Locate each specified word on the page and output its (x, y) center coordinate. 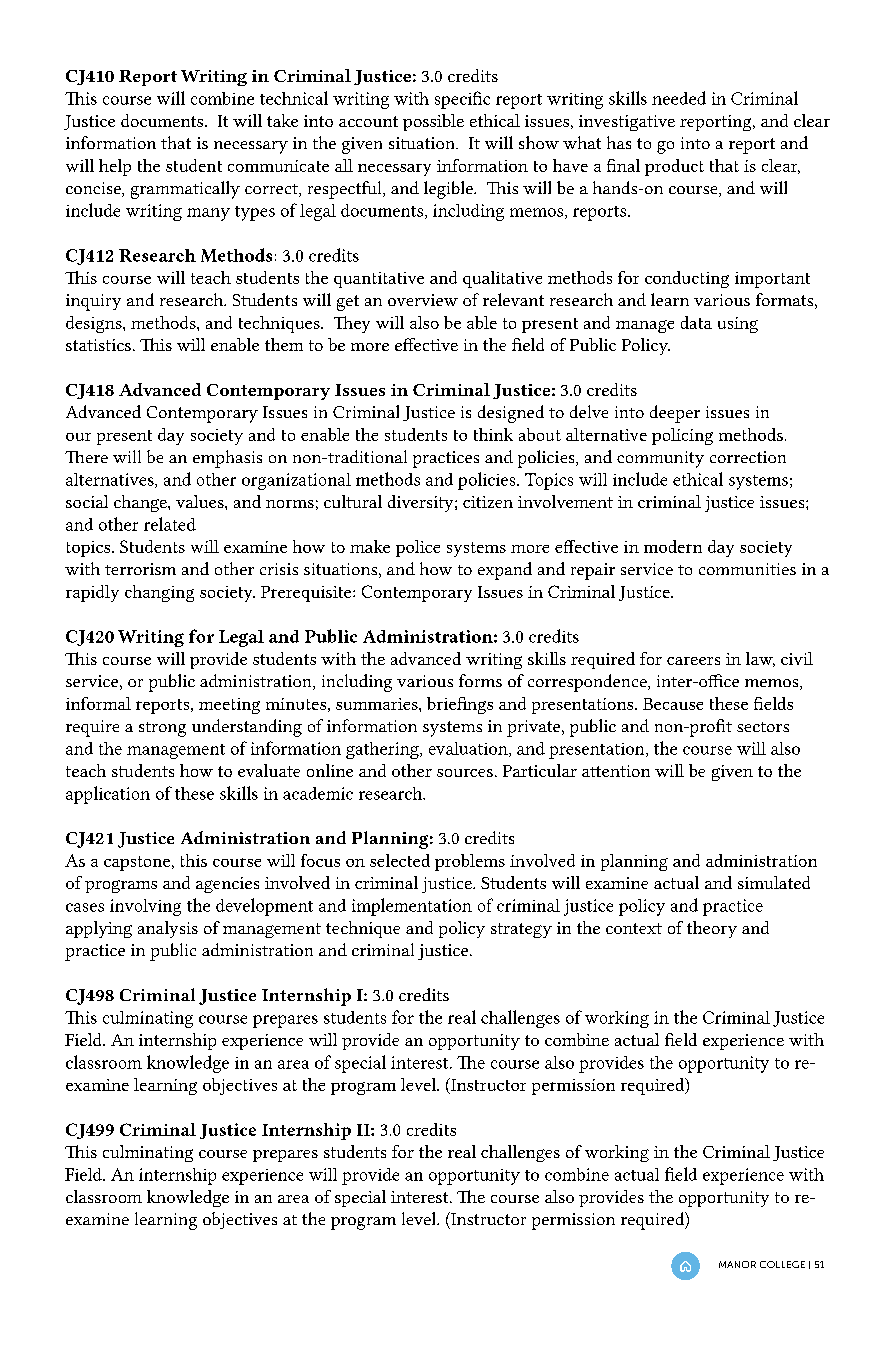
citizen (488, 502)
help (115, 167)
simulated (774, 882)
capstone (137, 863)
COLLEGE (782, 1264)
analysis (168, 929)
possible (433, 122)
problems (470, 862)
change (141, 503)
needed (679, 98)
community (660, 459)
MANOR (737, 1264)
